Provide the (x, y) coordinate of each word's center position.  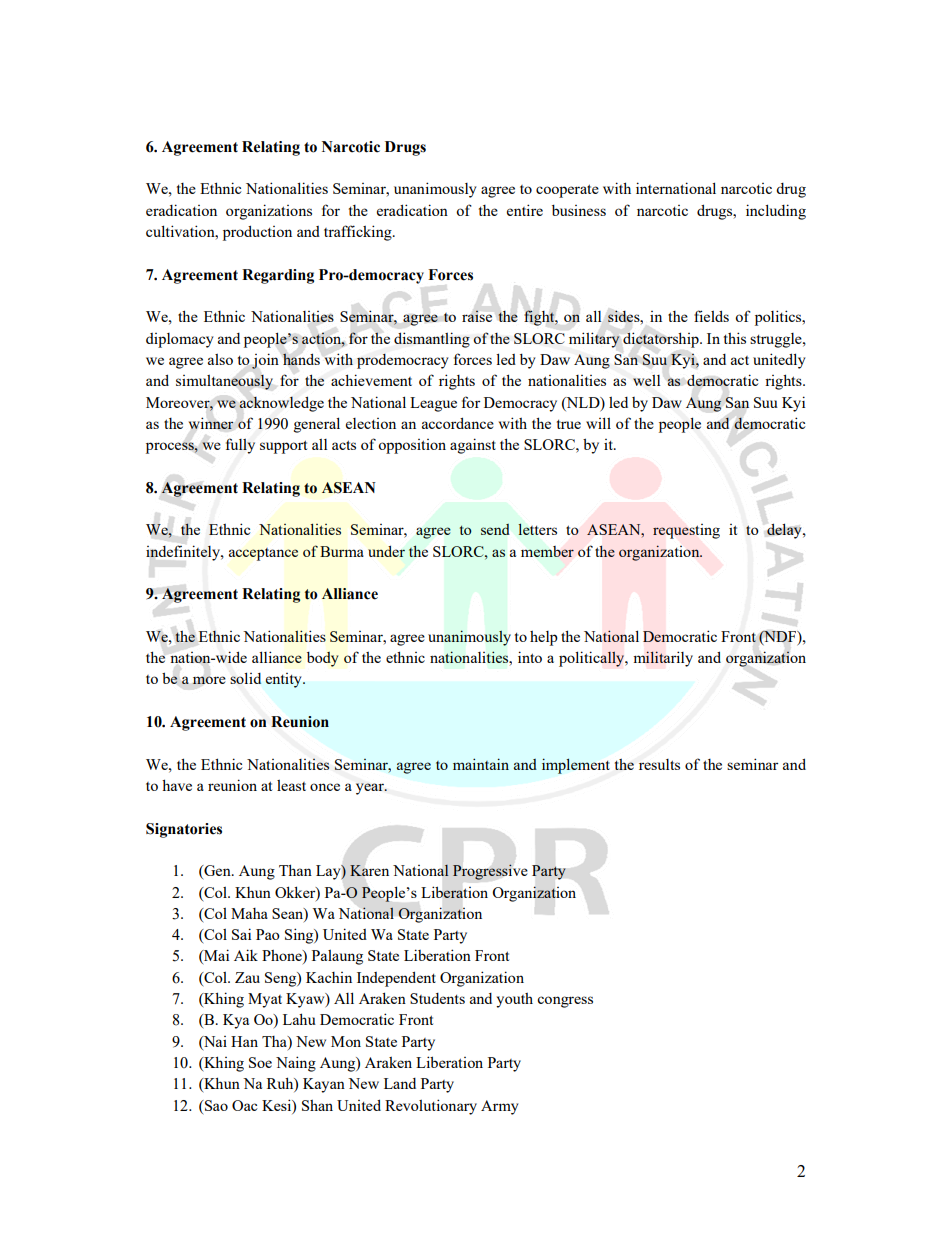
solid (245, 678)
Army (500, 1107)
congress (565, 1002)
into (530, 657)
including (776, 212)
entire (525, 210)
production (257, 233)
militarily (663, 659)
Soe (260, 1062)
